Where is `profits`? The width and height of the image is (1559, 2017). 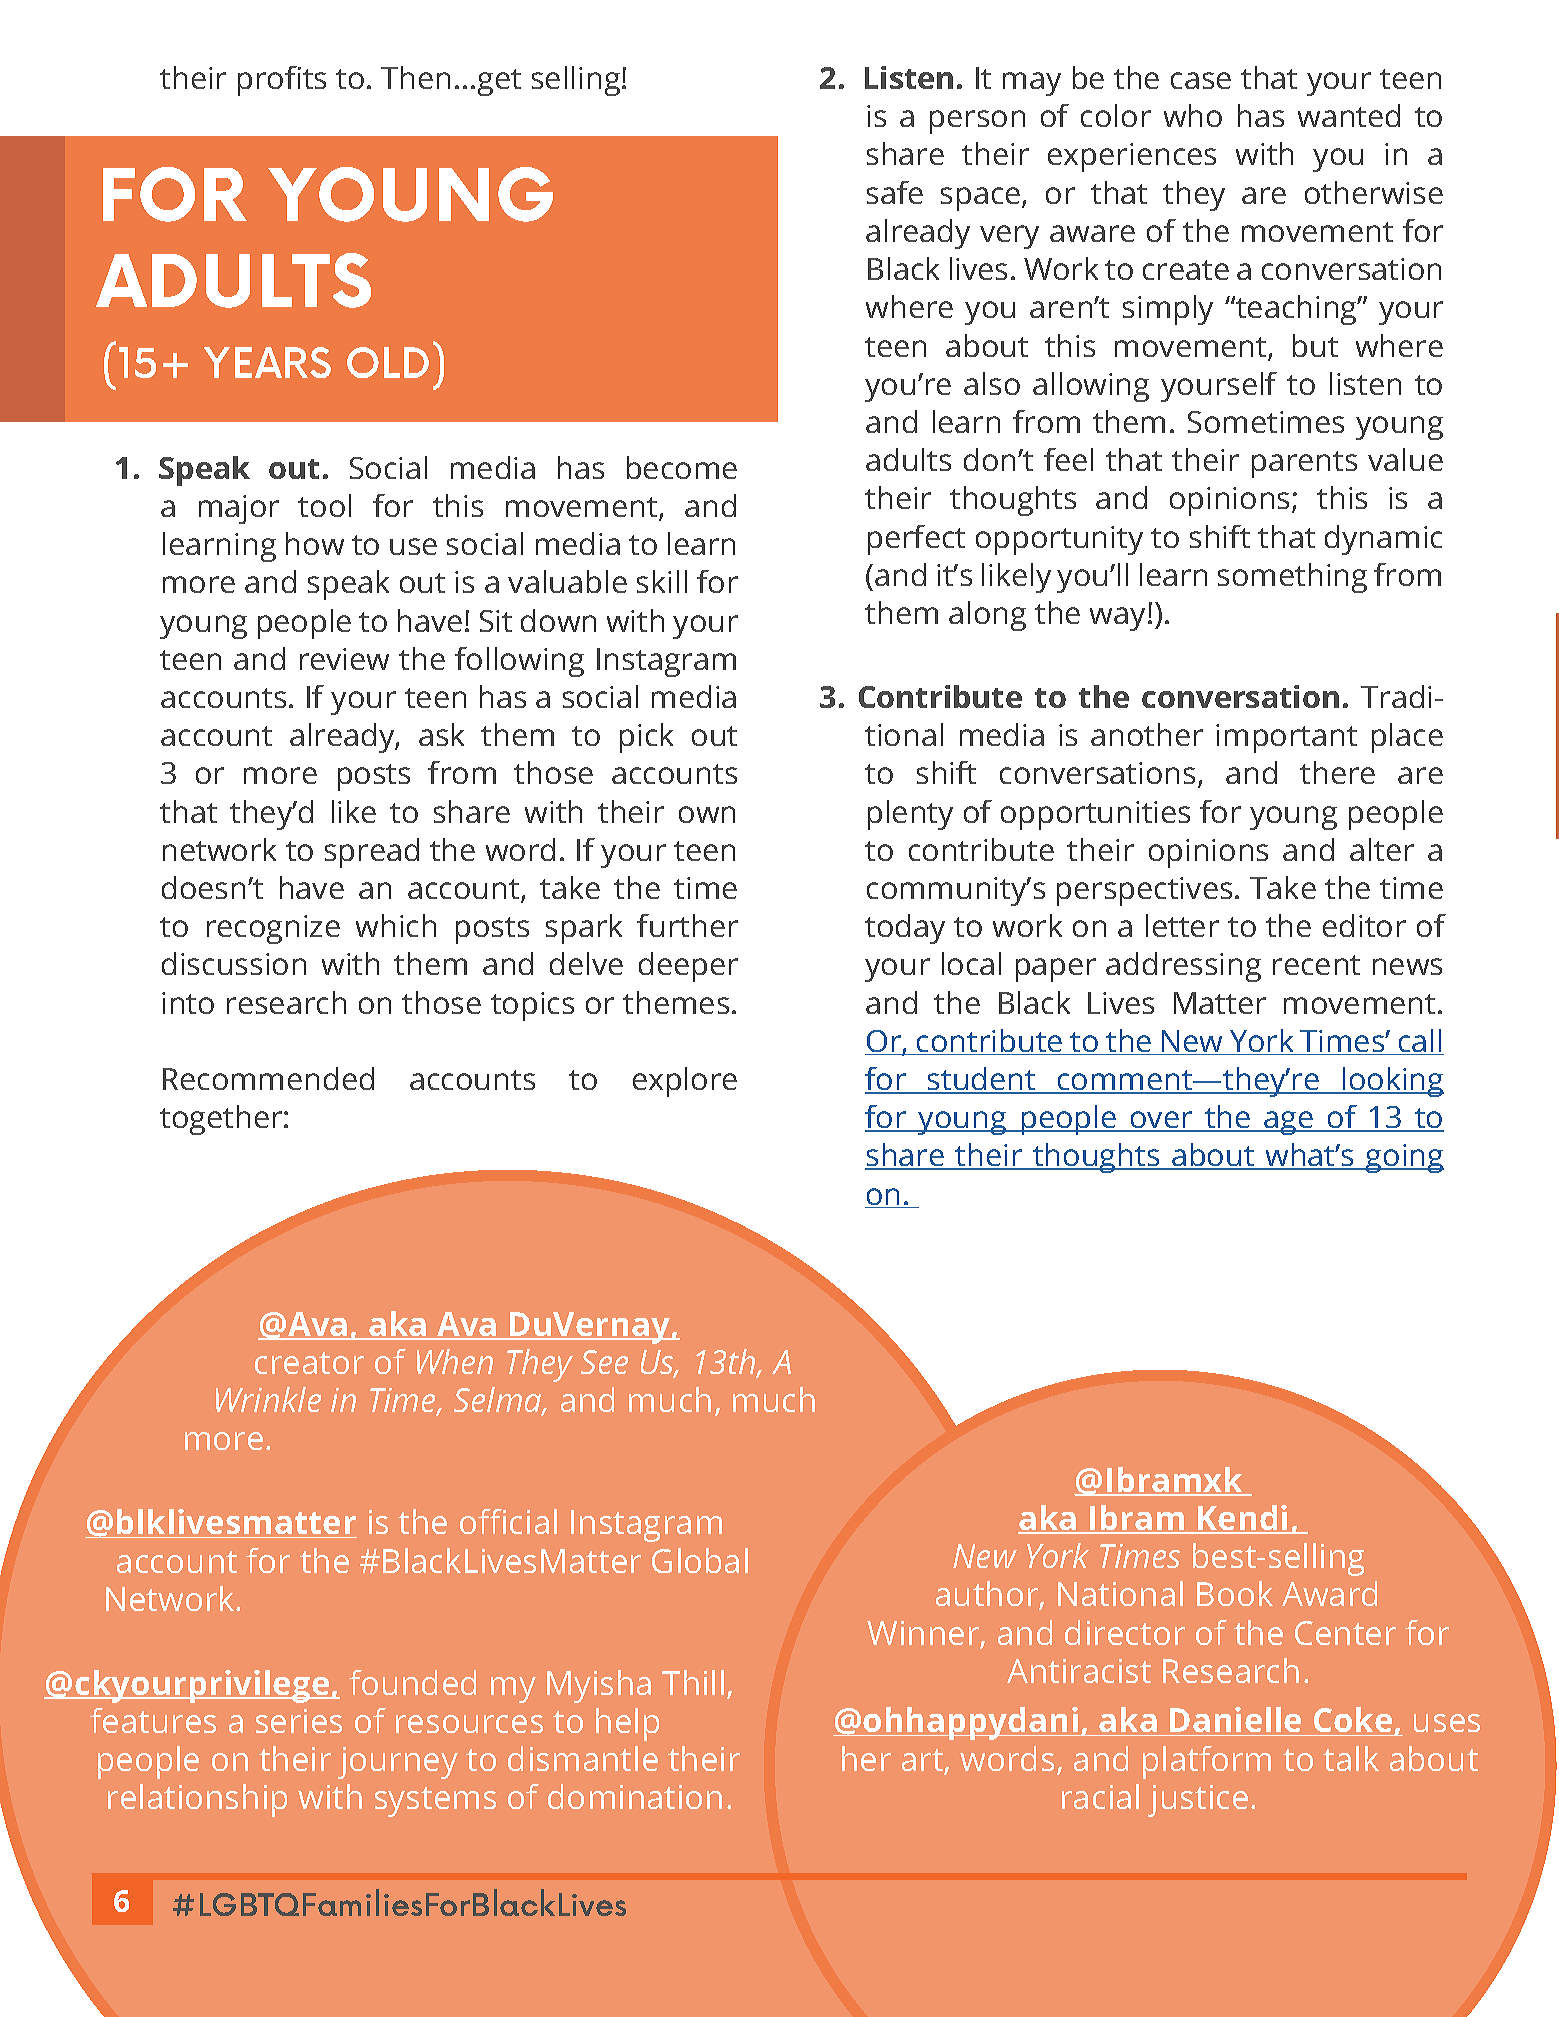
profits is located at coordinates (282, 81).
